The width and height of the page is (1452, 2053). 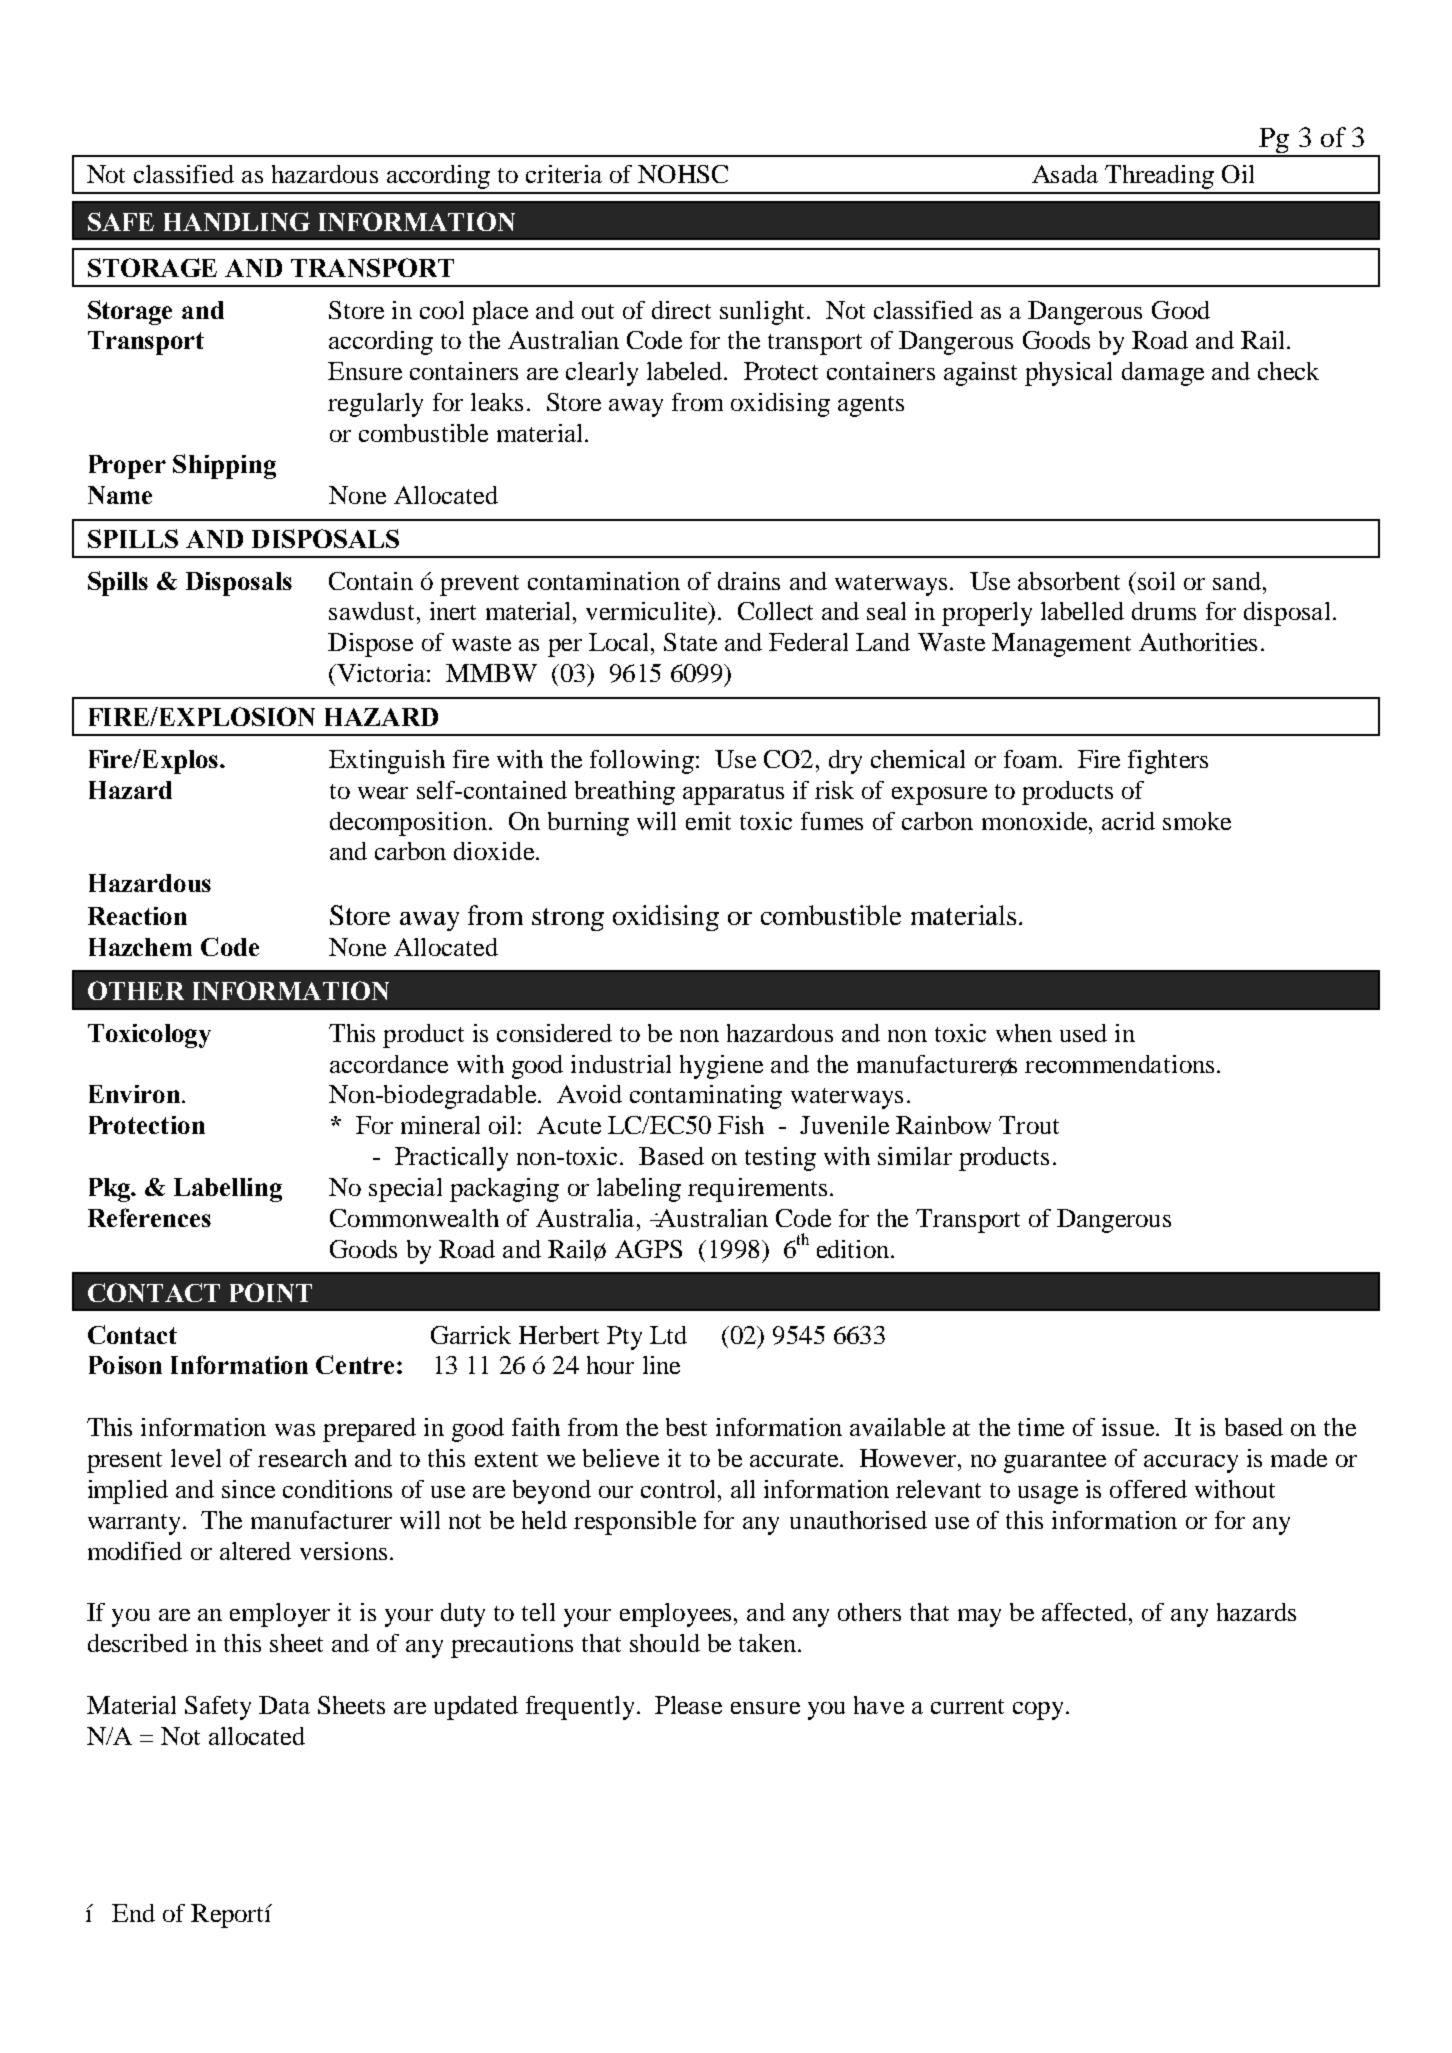 I want to click on strong, so click(x=568, y=919).
